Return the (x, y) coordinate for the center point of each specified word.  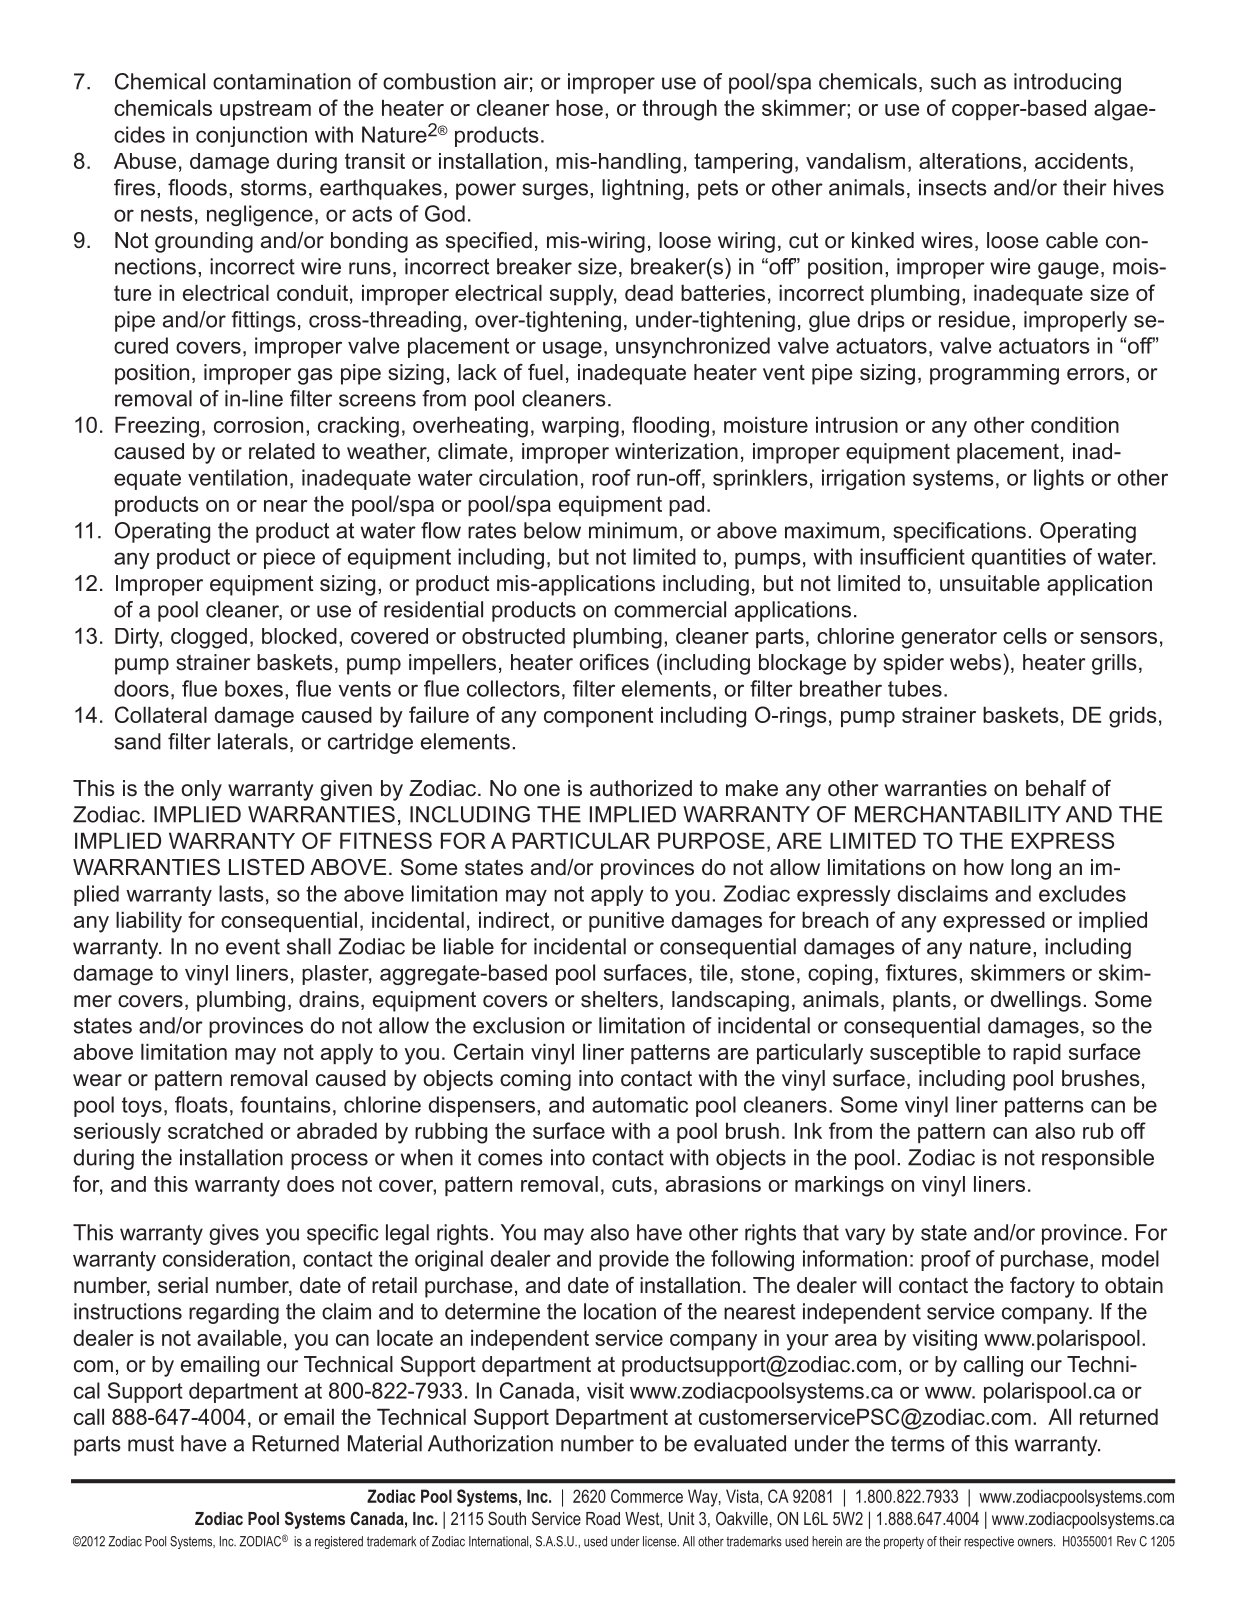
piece (289, 558)
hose (579, 107)
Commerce (647, 1496)
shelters (619, 999)
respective (989, 1542)
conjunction (251, 136)
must (151, 1444)
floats (201, 1104)
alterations (970, 161)
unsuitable (990, 583)
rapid (1037, 1053)
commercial (670, 609)
